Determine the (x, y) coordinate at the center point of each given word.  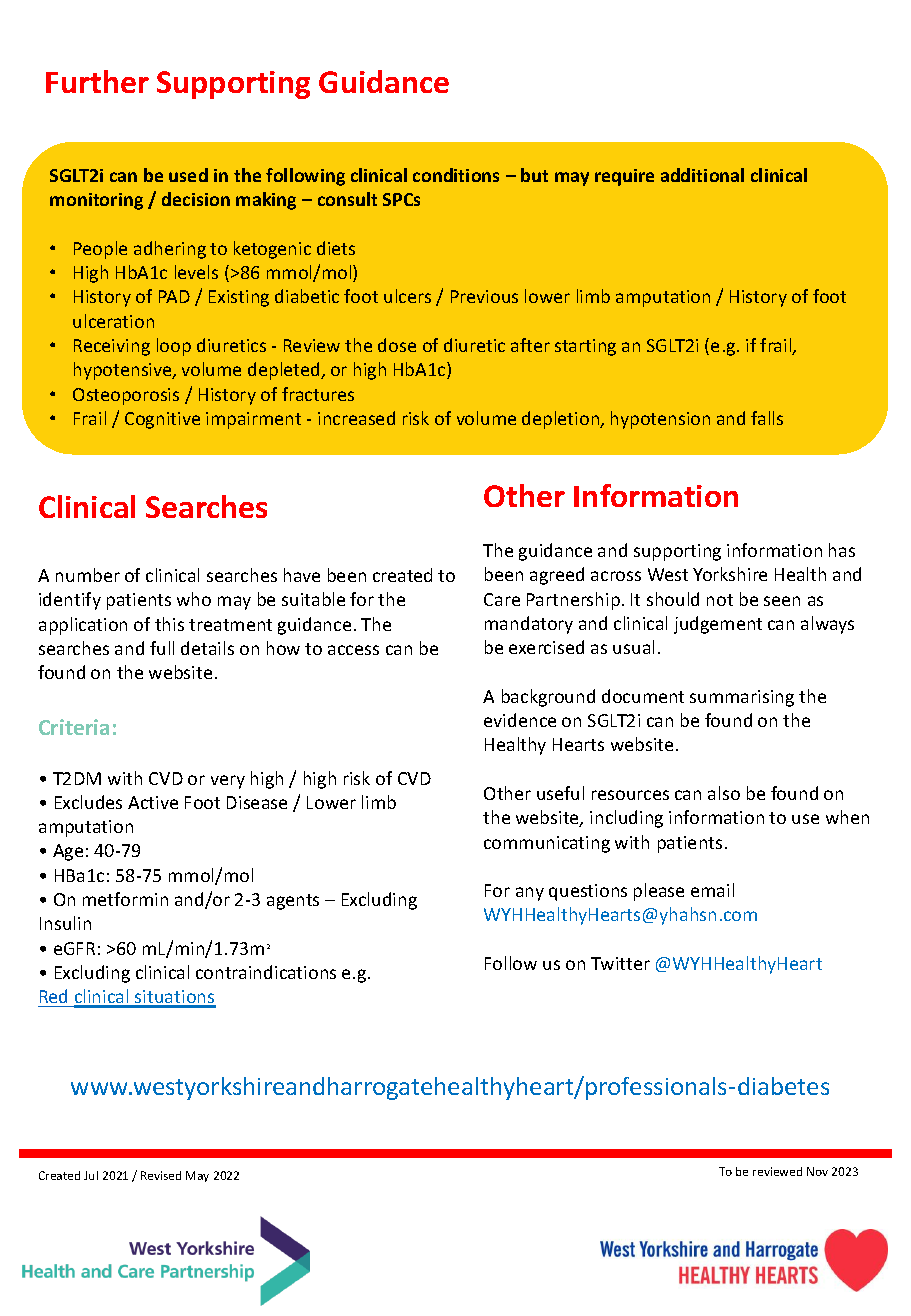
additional (702, 175)
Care (502, 599)
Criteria (74, 727)
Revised (161, 1175)
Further (97, 81)
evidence (520, 720)
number (88, 575)
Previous (484, 296)
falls (767, 418)
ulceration (113, 321)
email (712, 890)
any (530, 894)
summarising (742, 698)
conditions (456, 175)
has (842, 550)
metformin (125, 899)
